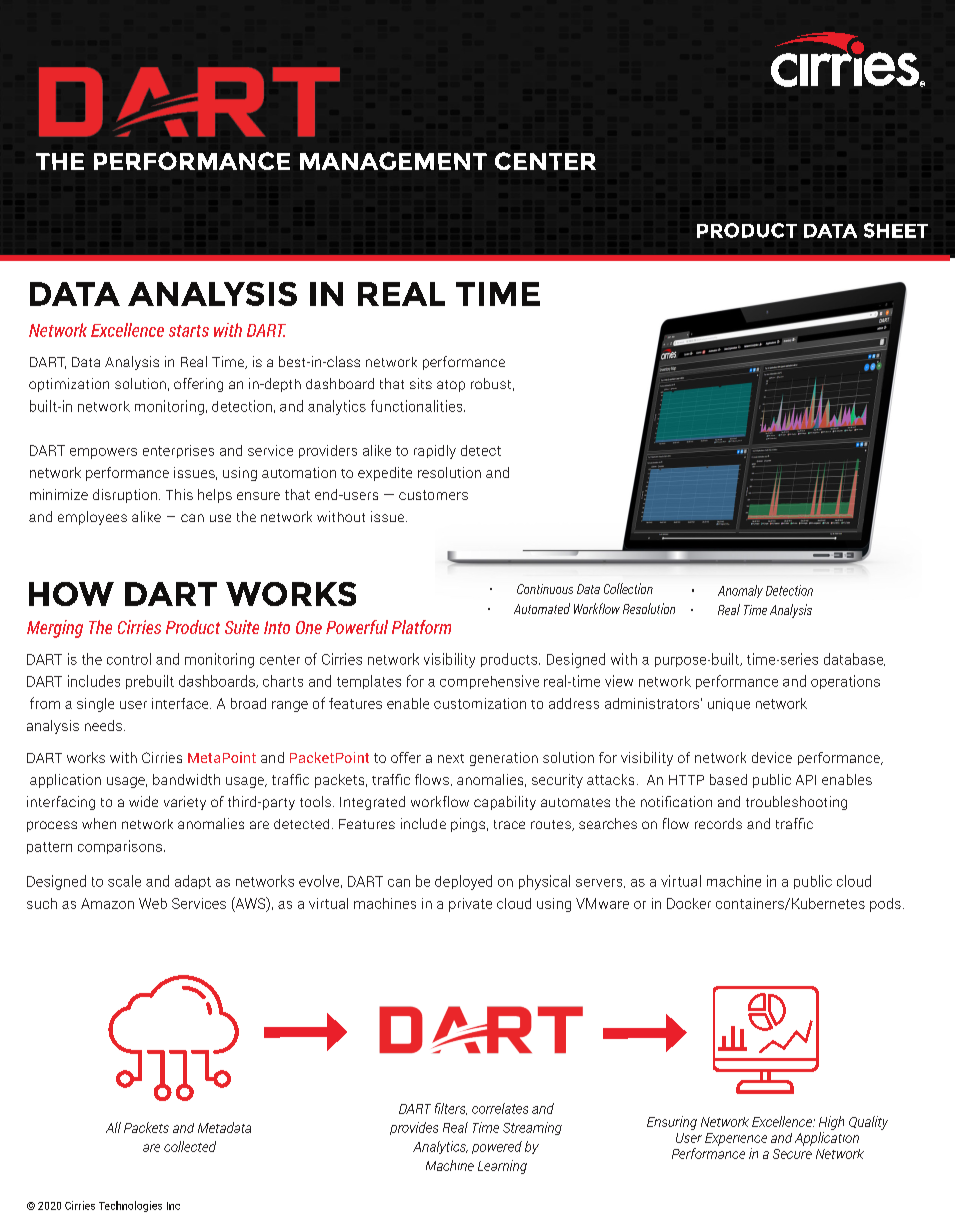 The width and height of the page is (955, 1232). What do you see at coordinates (130, 1206) in the page?
I see `Technologies` at bounding box center [130, 1206].
